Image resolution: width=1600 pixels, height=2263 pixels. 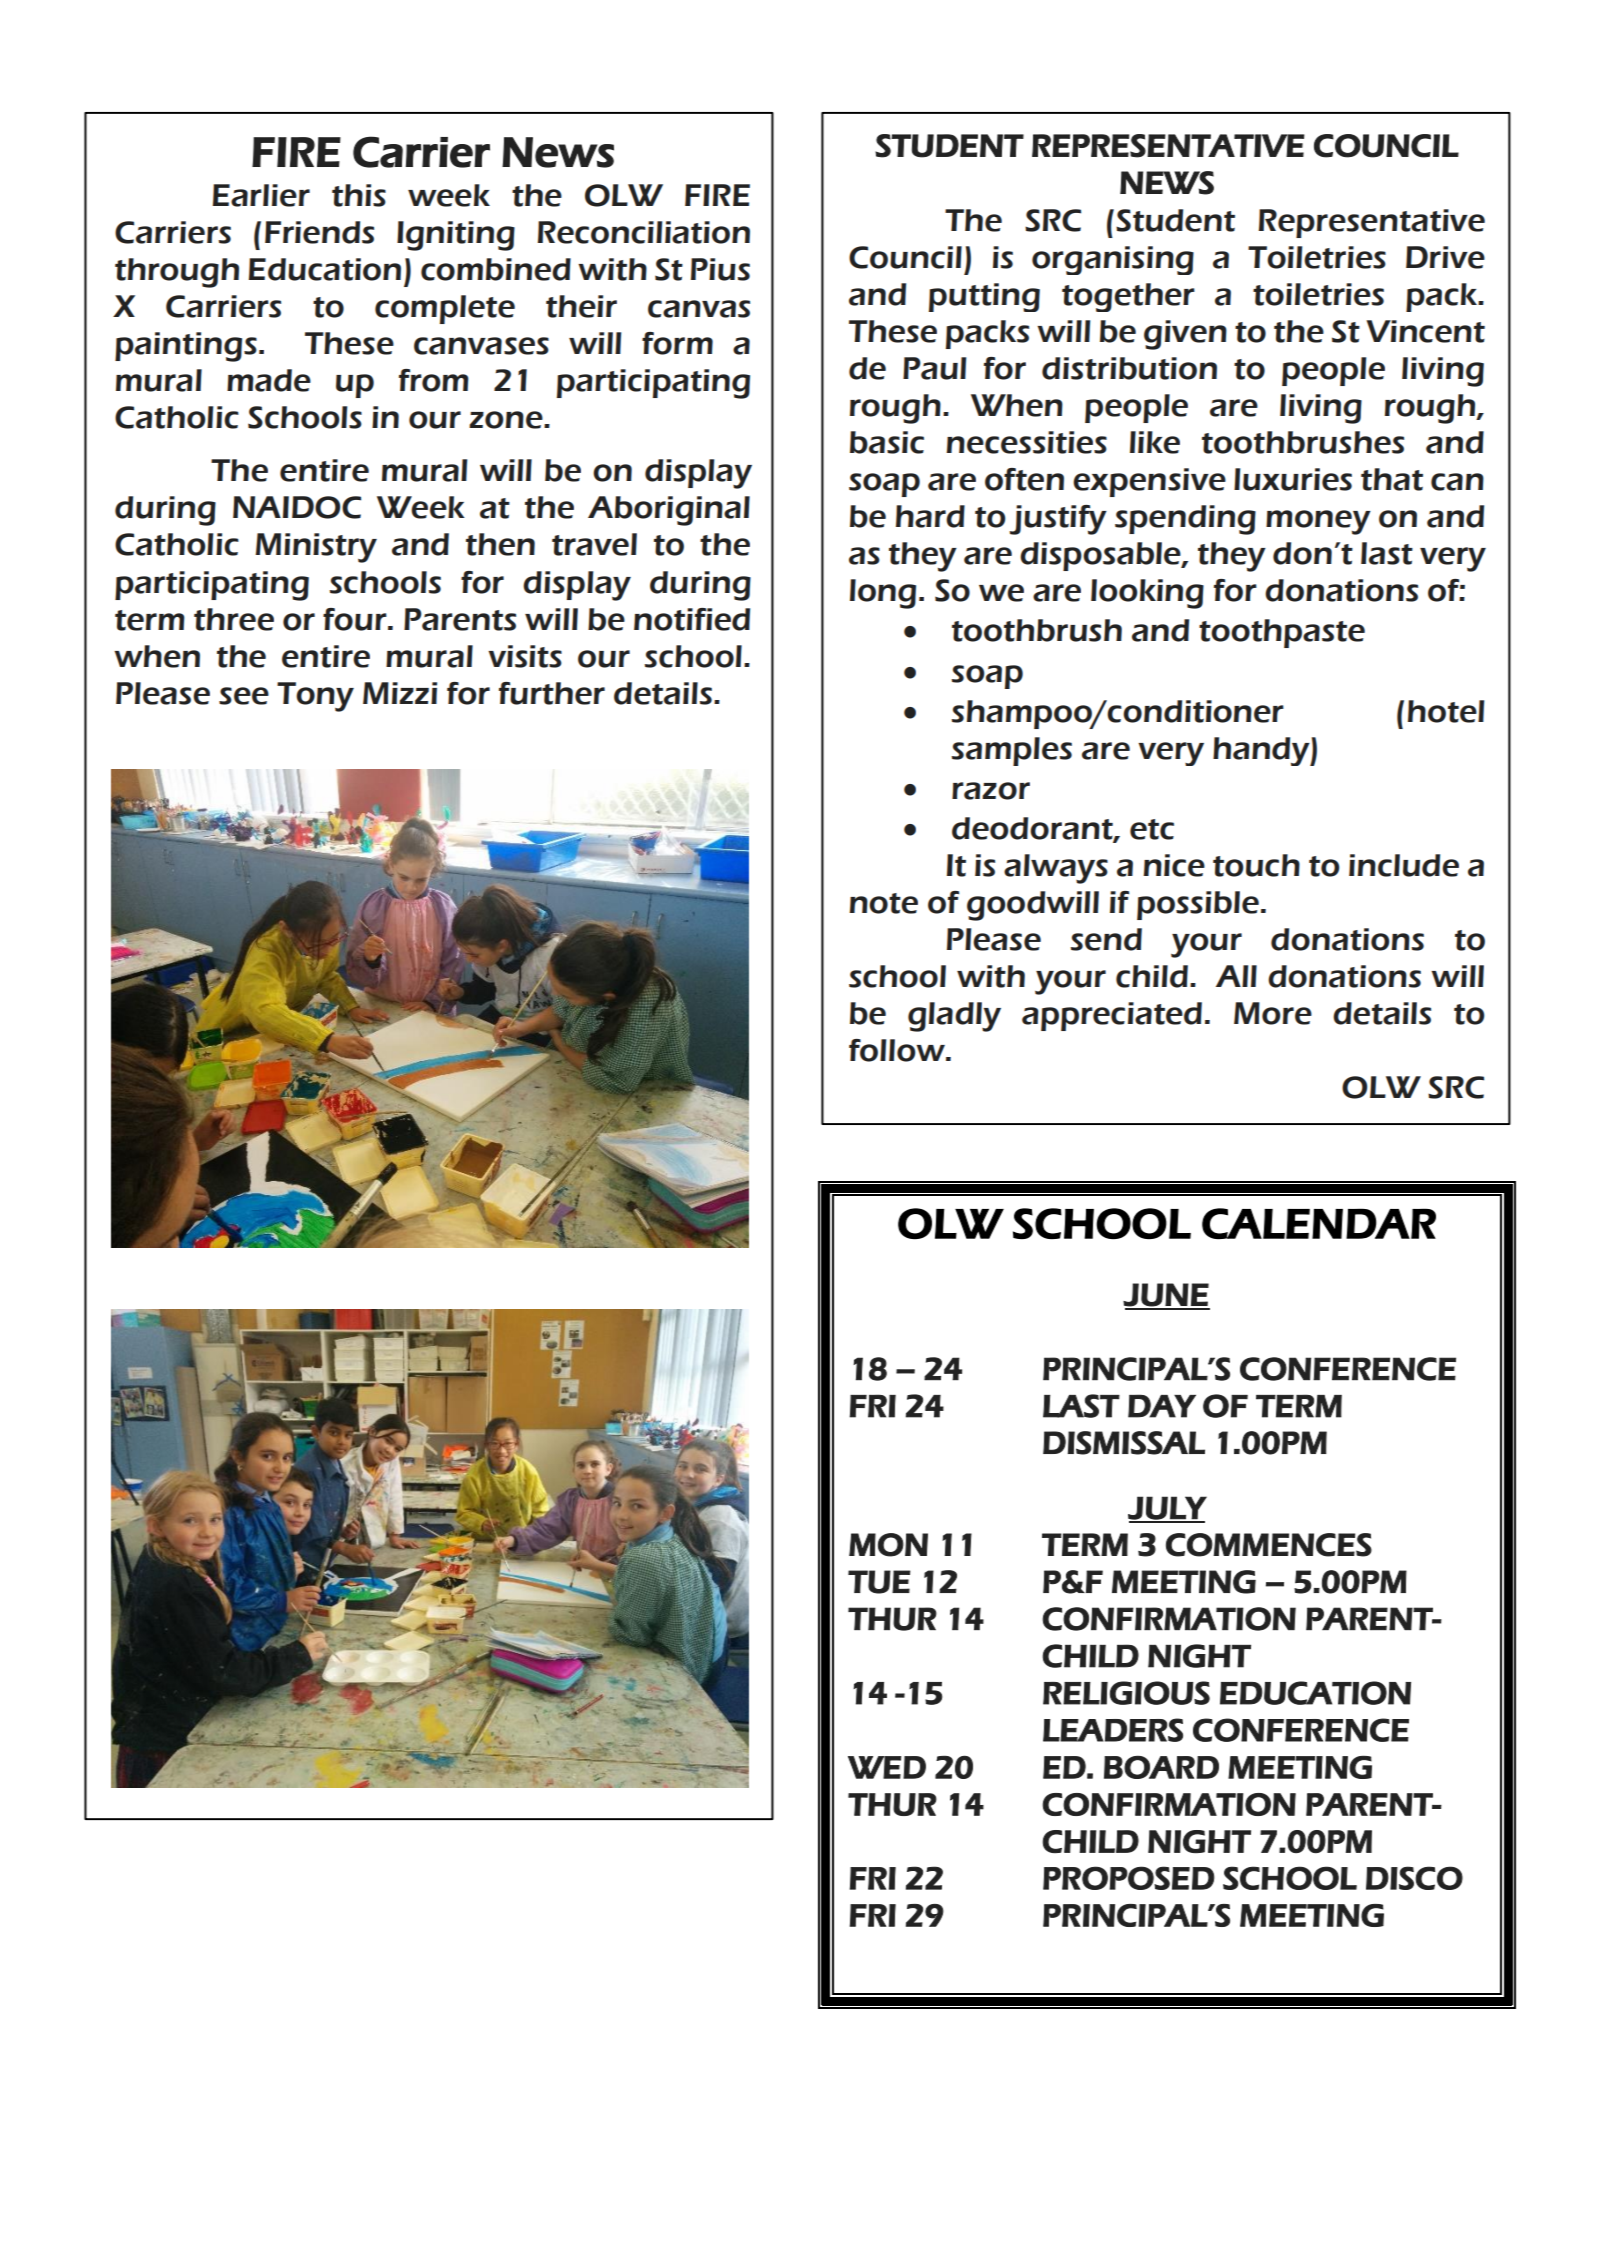 What do you see at coordinates (315, 697) in the screenshot?
I see `Tony` at bounding box center [315, 697].
